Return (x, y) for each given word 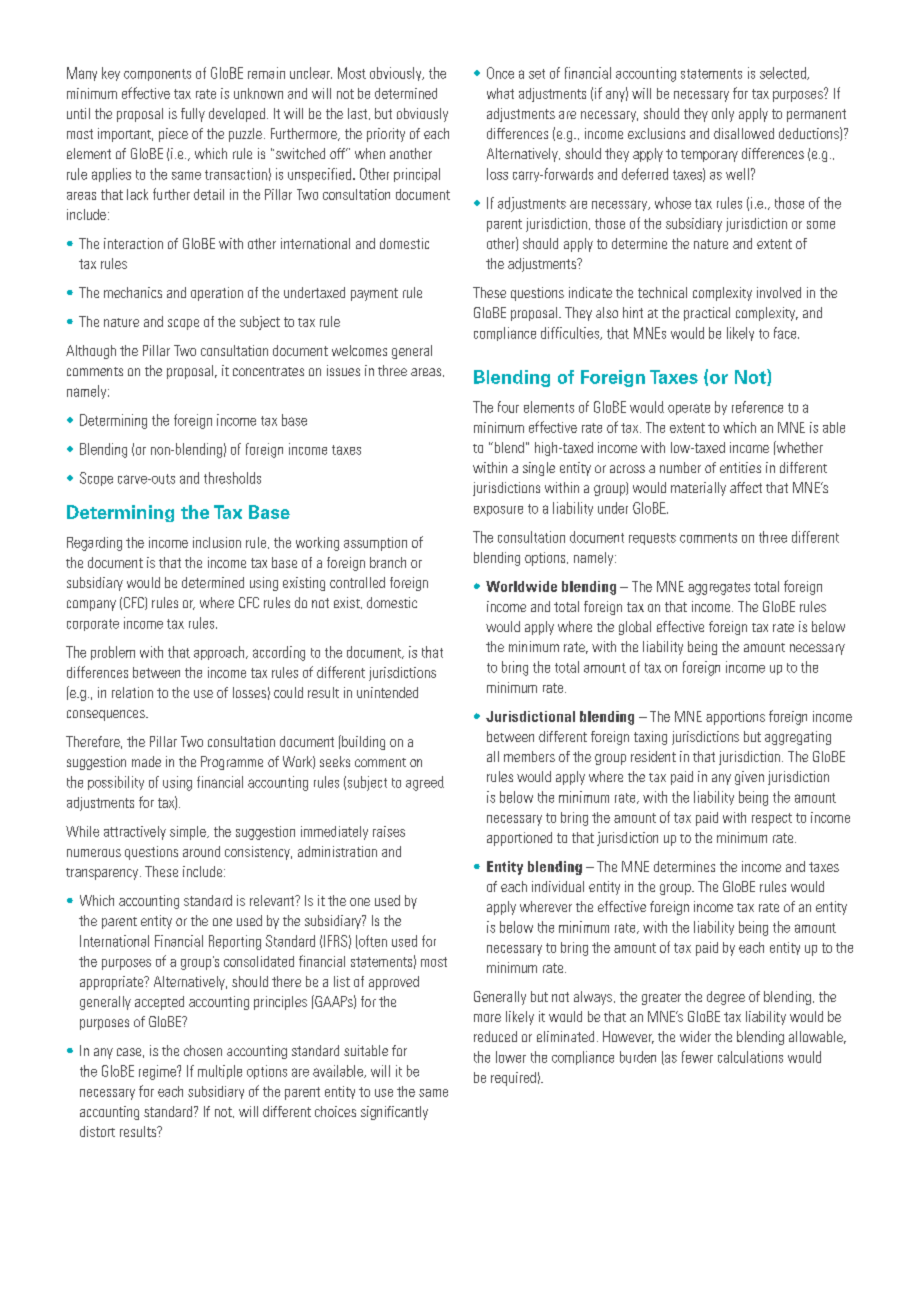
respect (772, 819)
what (500, 93)
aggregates (719, 588)
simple (189, 833)
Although (91, 352)
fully (193, 115)
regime (158, 1072)
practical (707, 314)
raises (389, 831)
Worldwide (521, 586)
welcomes (359, 350)
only (723, 115)
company (91, 605)
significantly (394, 1113)
